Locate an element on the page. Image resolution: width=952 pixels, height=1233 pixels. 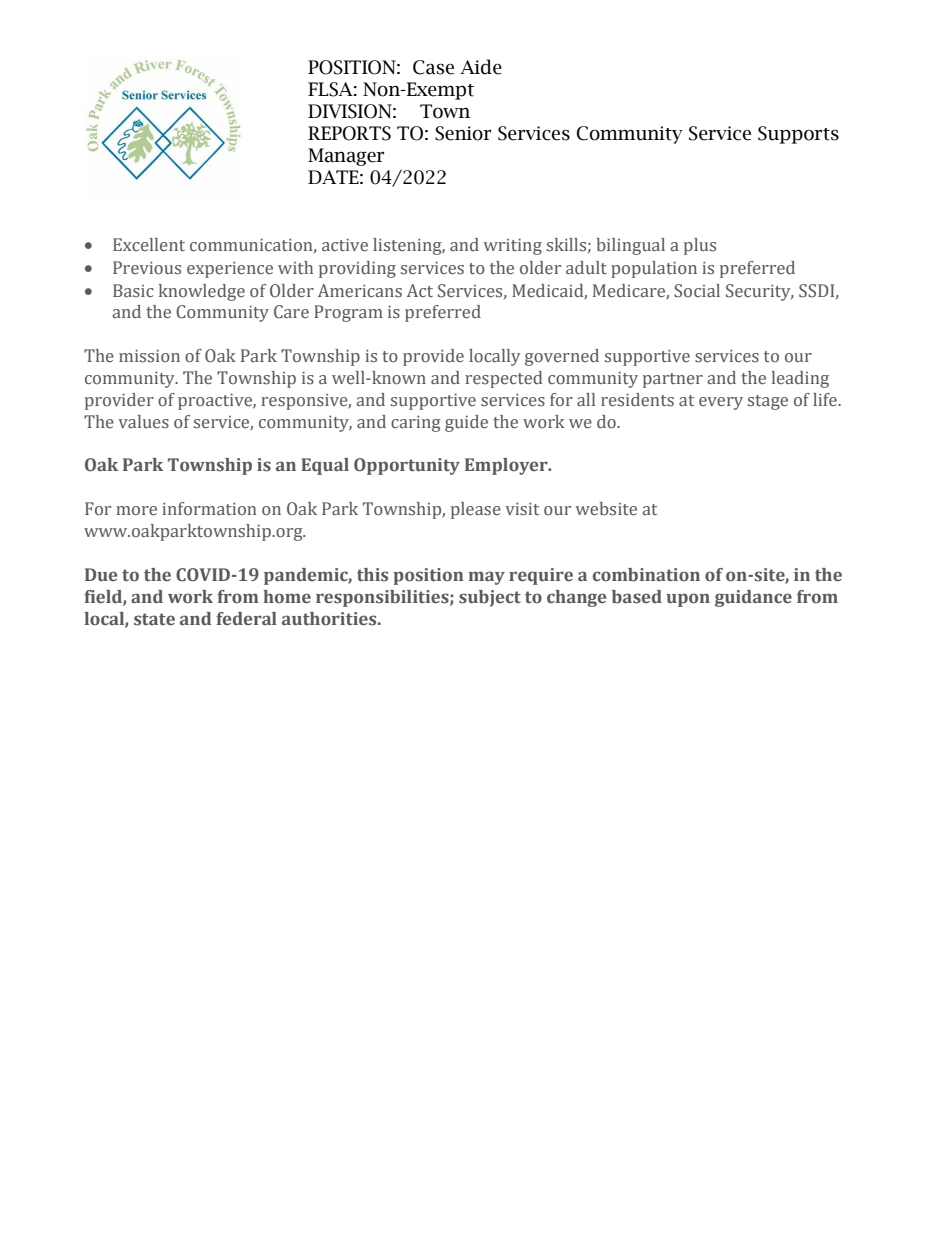
respected is located at coordinates (503, 379).
